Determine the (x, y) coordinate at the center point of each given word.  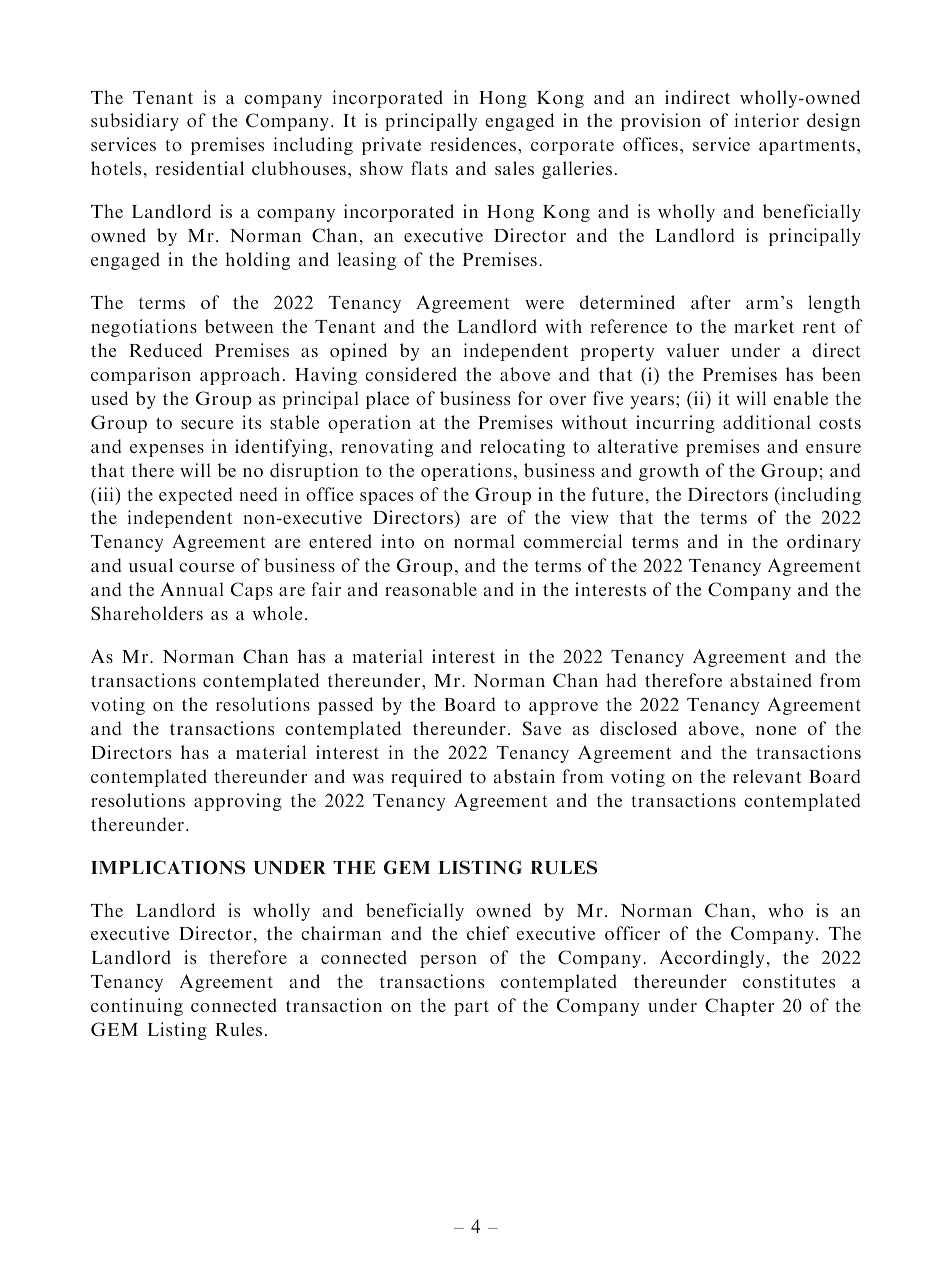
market (764, 326)
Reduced (165, 350)
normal (484, 541)
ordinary (824, 543)
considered (411, 374)
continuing (137, 1007)
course (206, 567)
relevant (767, 776)
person (448, 961)
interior (767, 120)
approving (238, 802)
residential (199, 168)
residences (474, 144)
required (426, 778)
